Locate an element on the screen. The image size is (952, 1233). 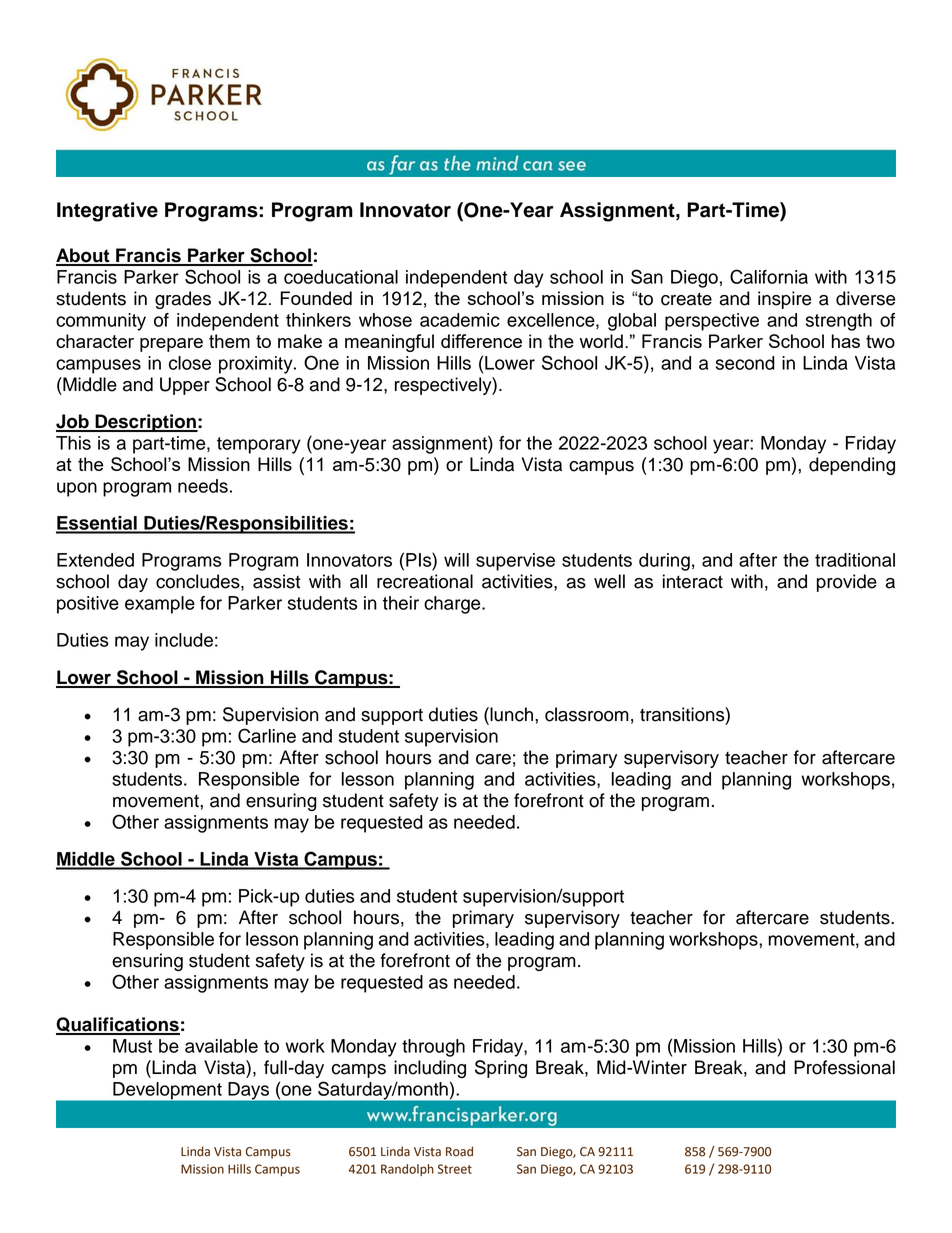
through is located at coordinates (433, 1048).
